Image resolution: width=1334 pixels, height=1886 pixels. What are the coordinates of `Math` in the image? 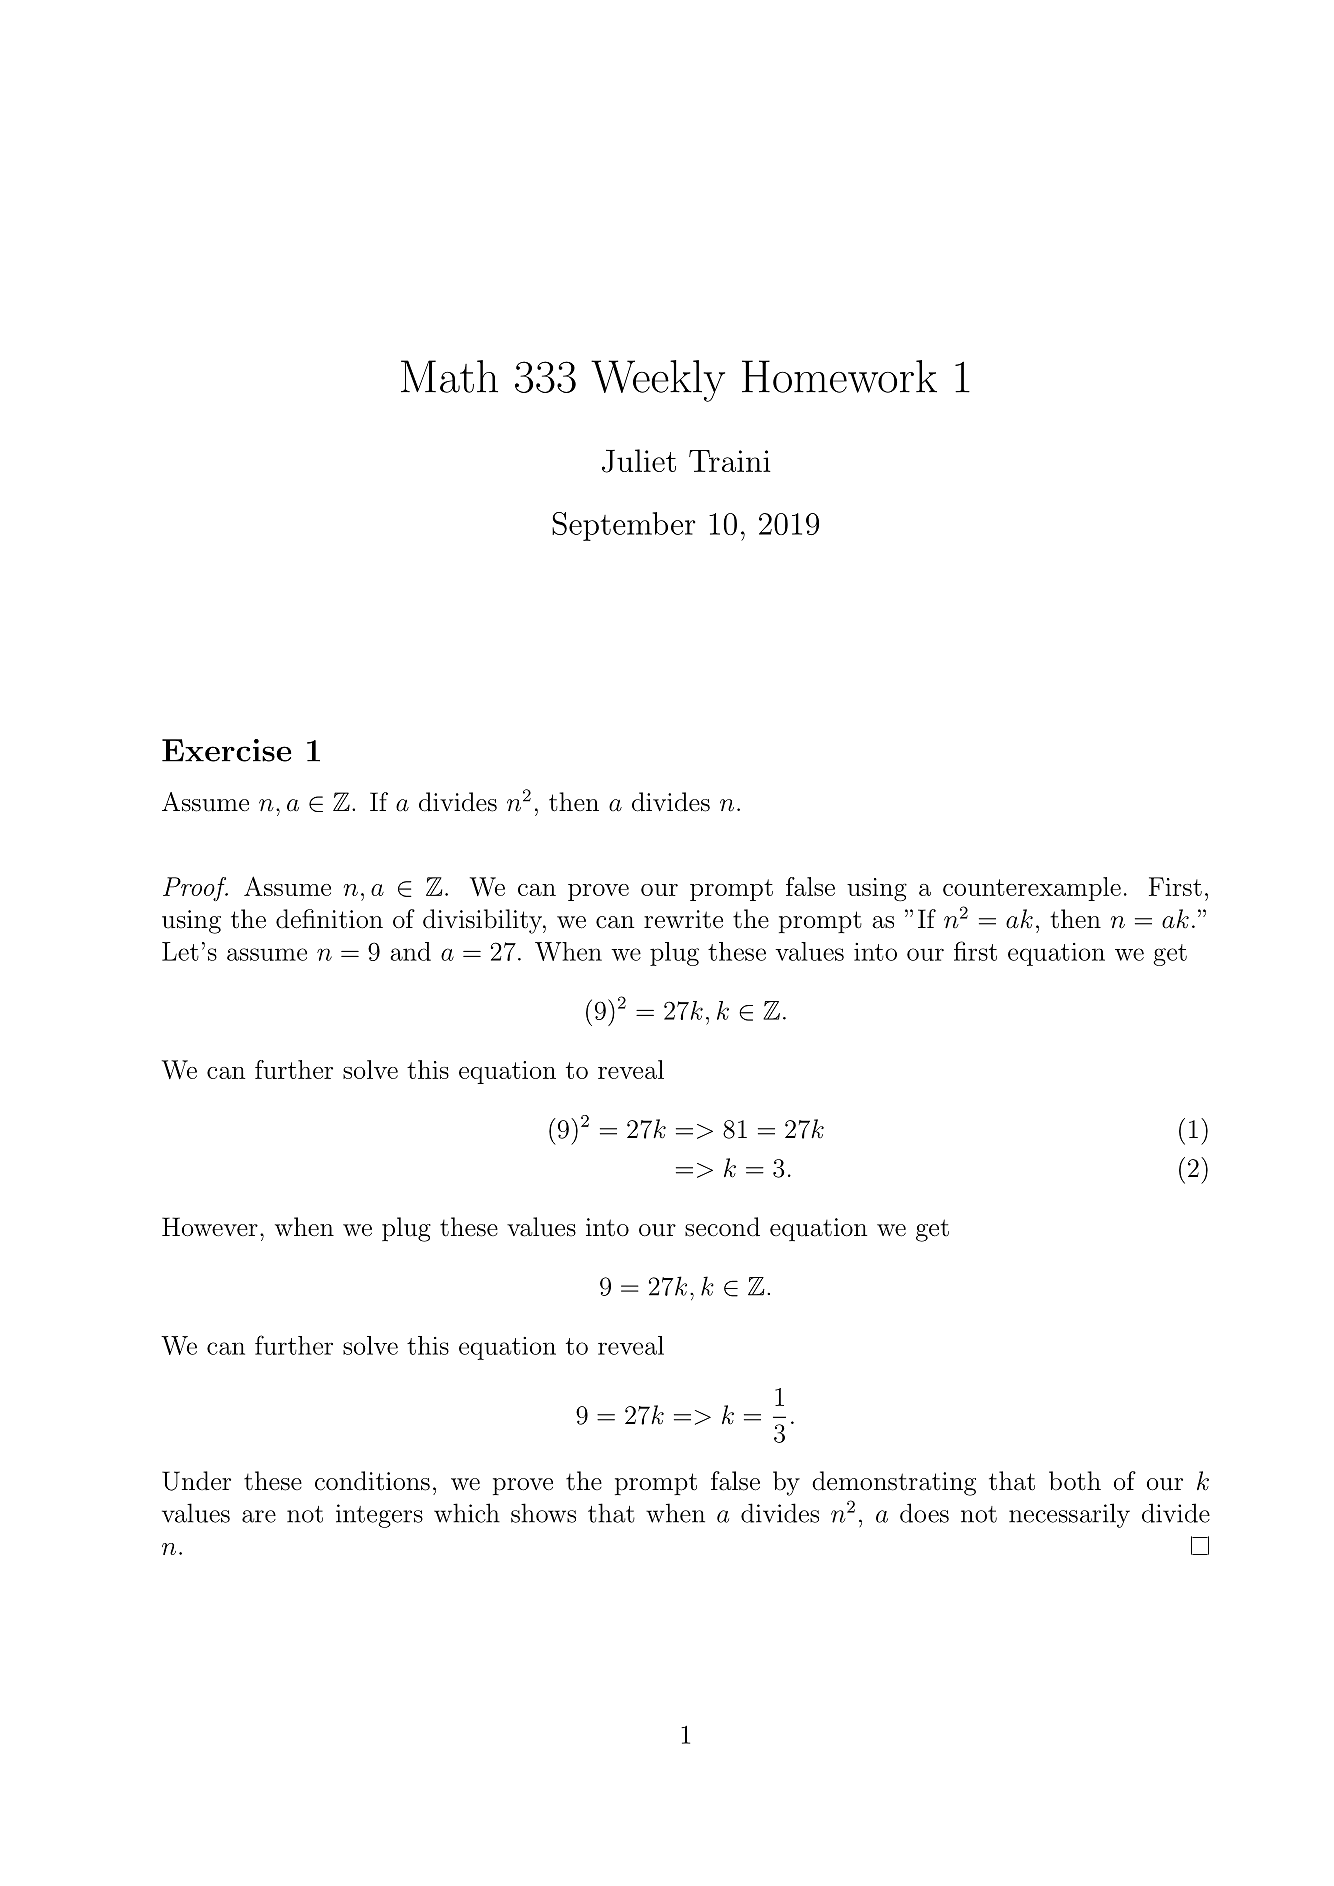 It's located at (449, 376).
